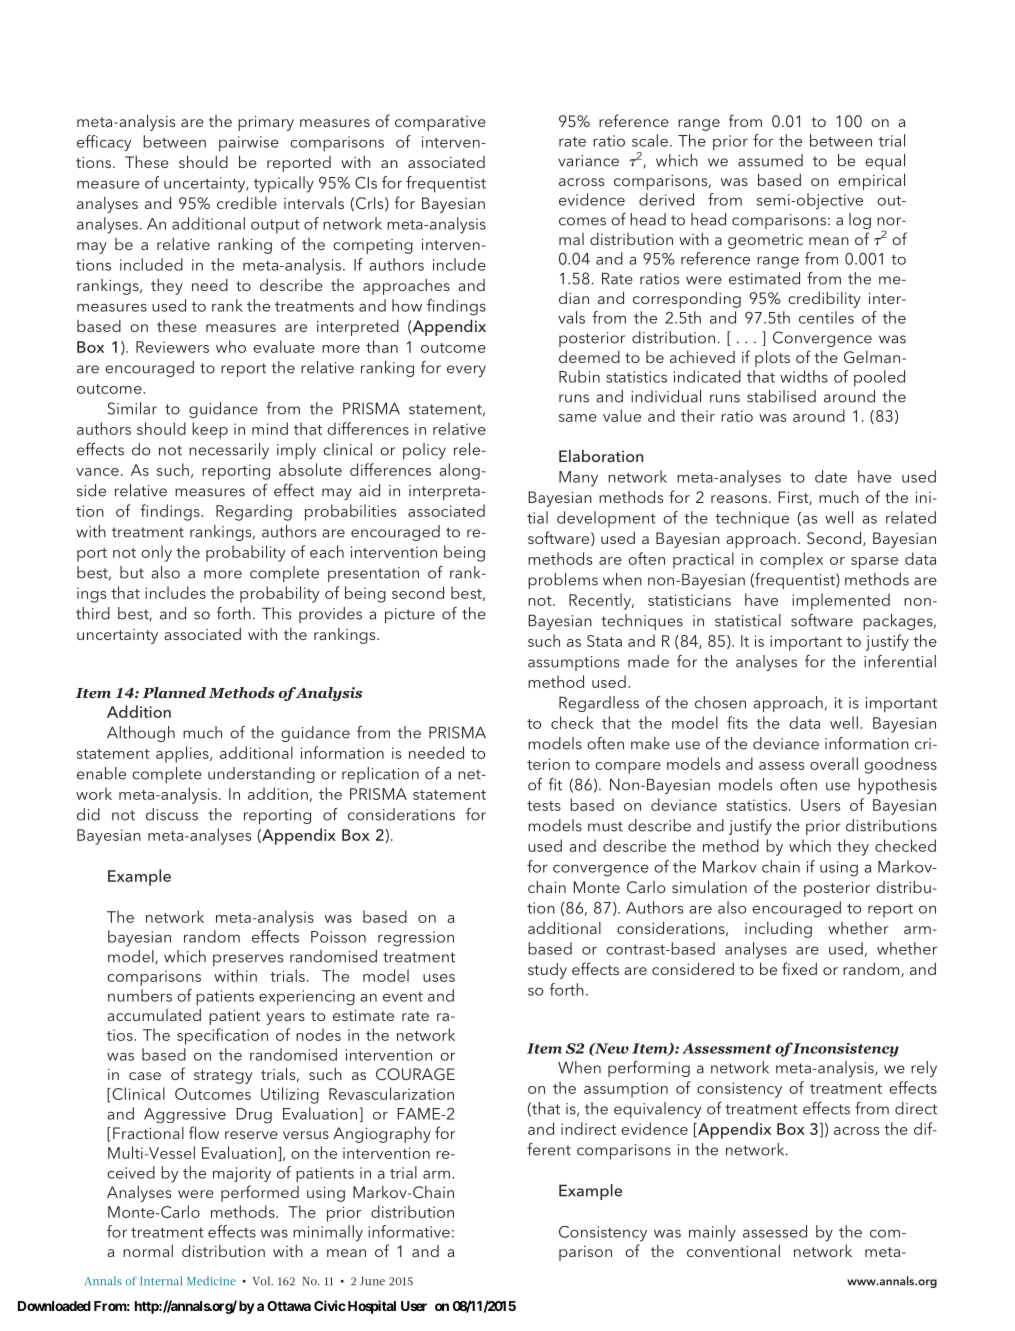  What do you see at coordinates (148, 1250) in the screenshot?
I see `normal` at bounding box center [148, 1250].
